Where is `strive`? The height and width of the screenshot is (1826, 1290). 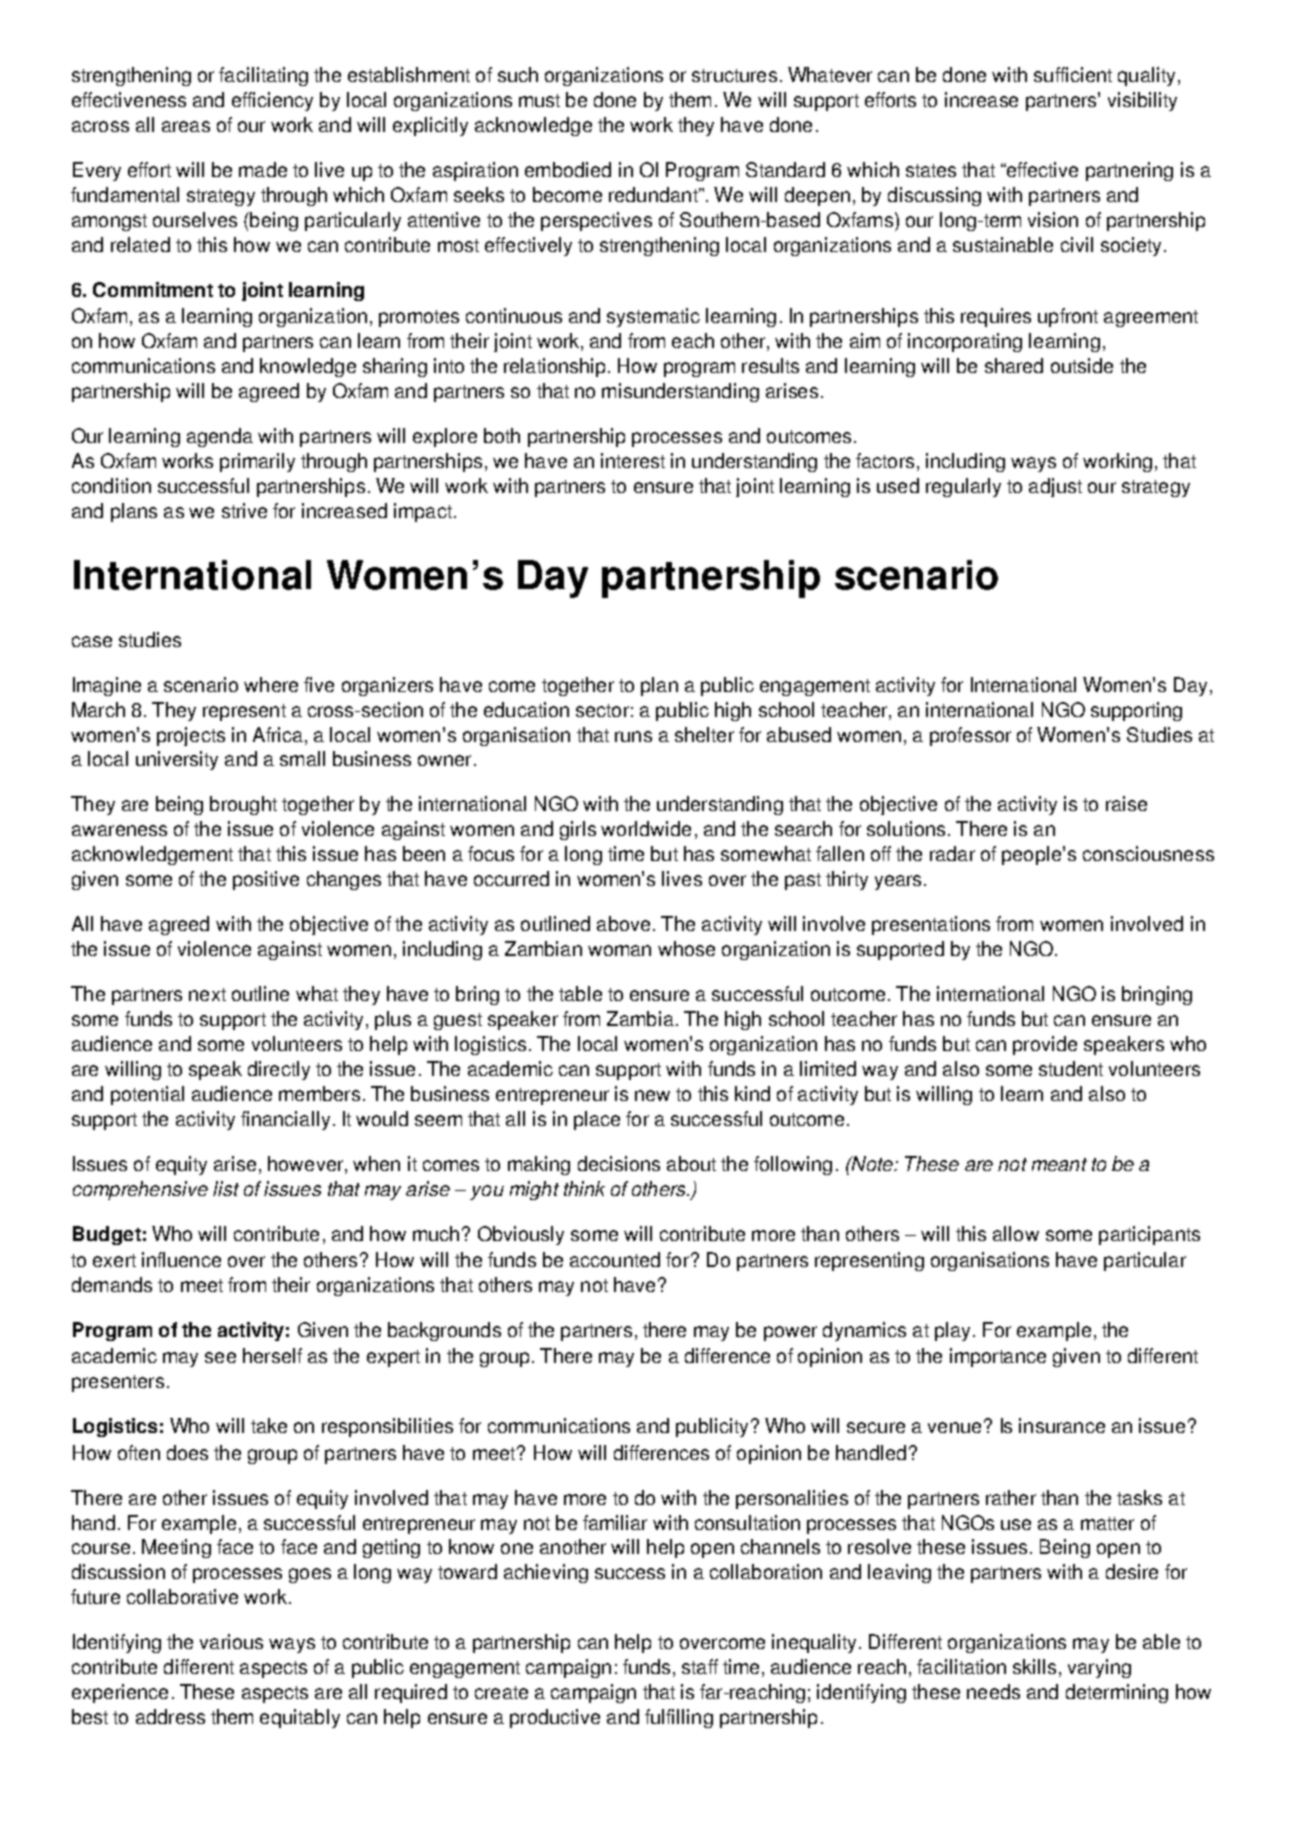 strive is located at coordinates (244, 510).
